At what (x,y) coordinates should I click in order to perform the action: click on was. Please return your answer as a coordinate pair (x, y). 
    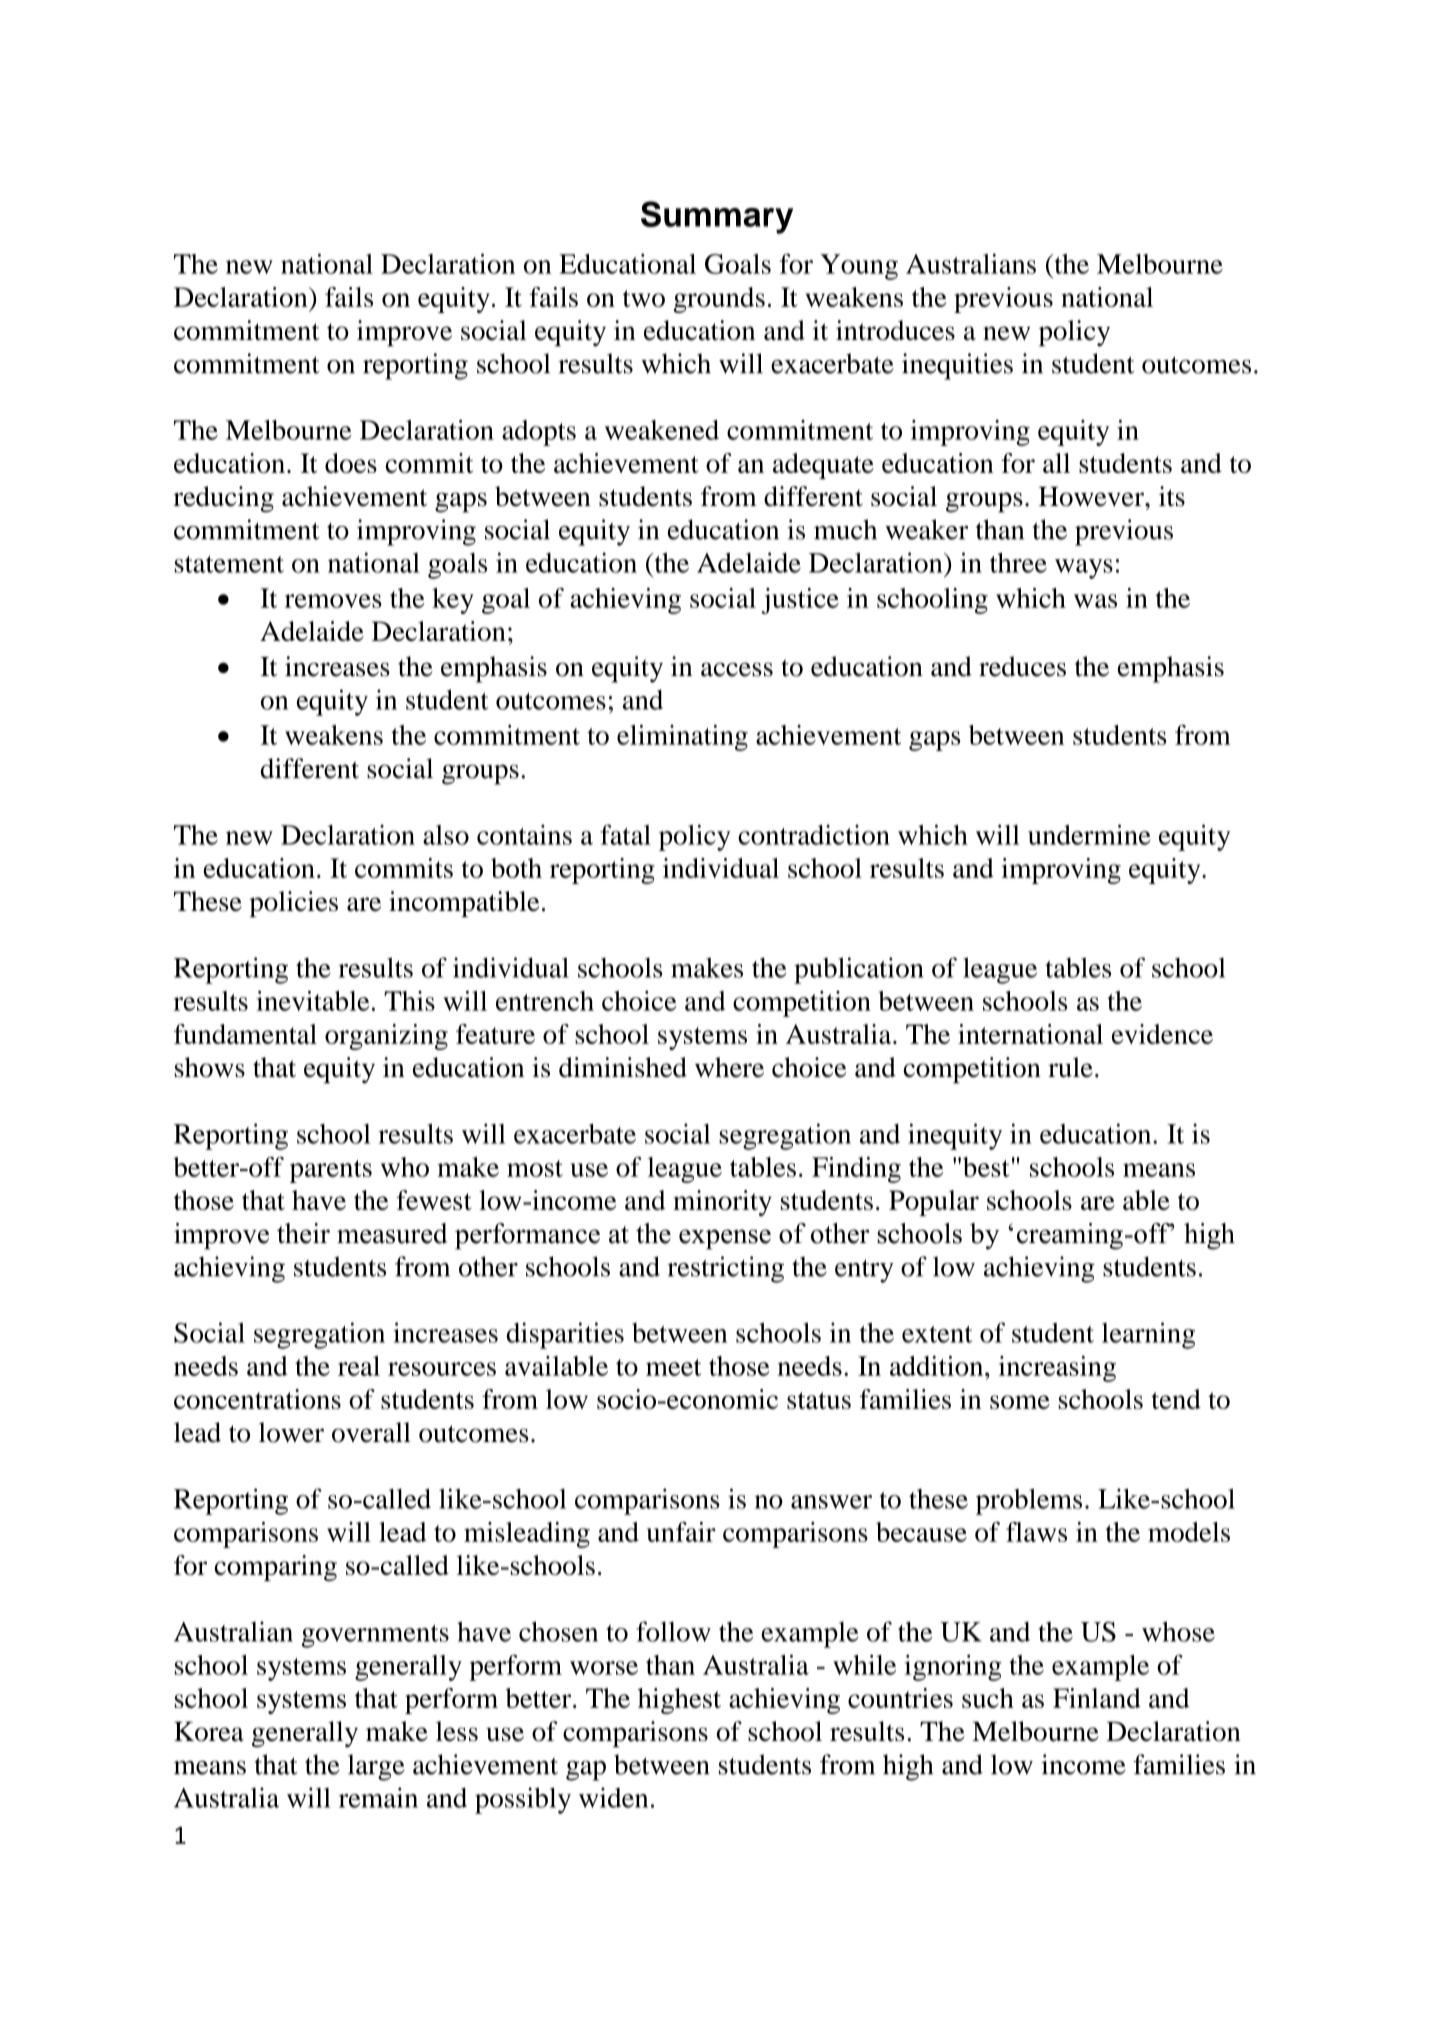
    Looking at the image, I should click on (1095, 601).
